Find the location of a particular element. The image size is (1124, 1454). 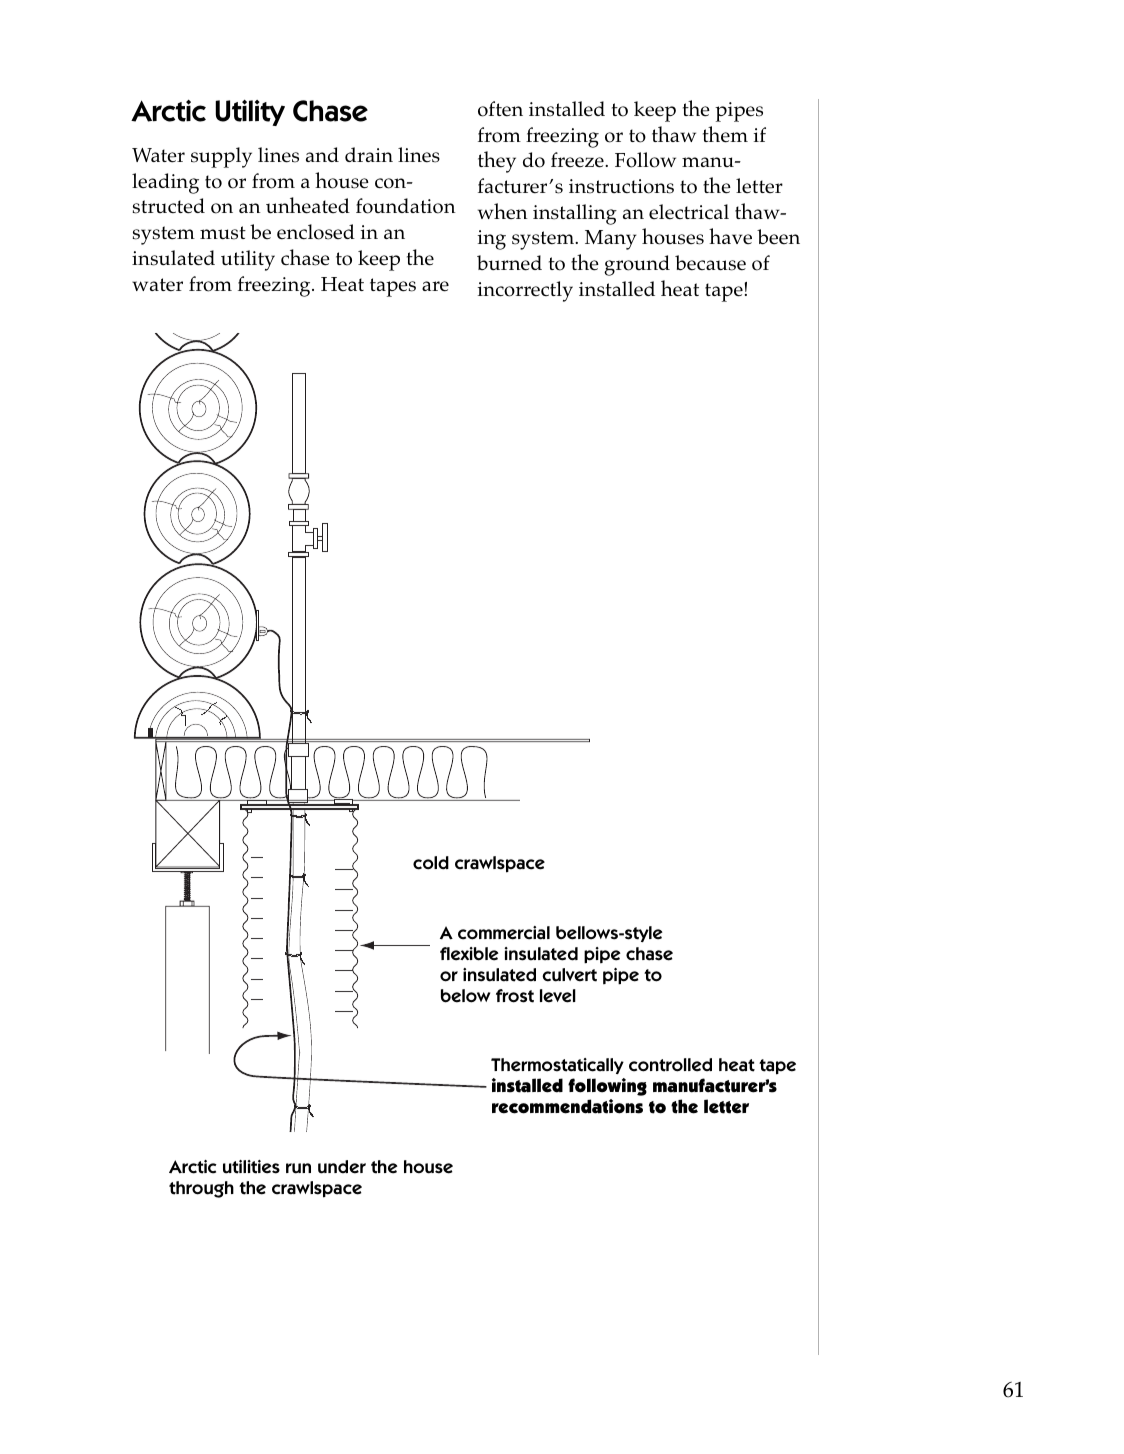

controlled is located at coordinates (670, 1065).
